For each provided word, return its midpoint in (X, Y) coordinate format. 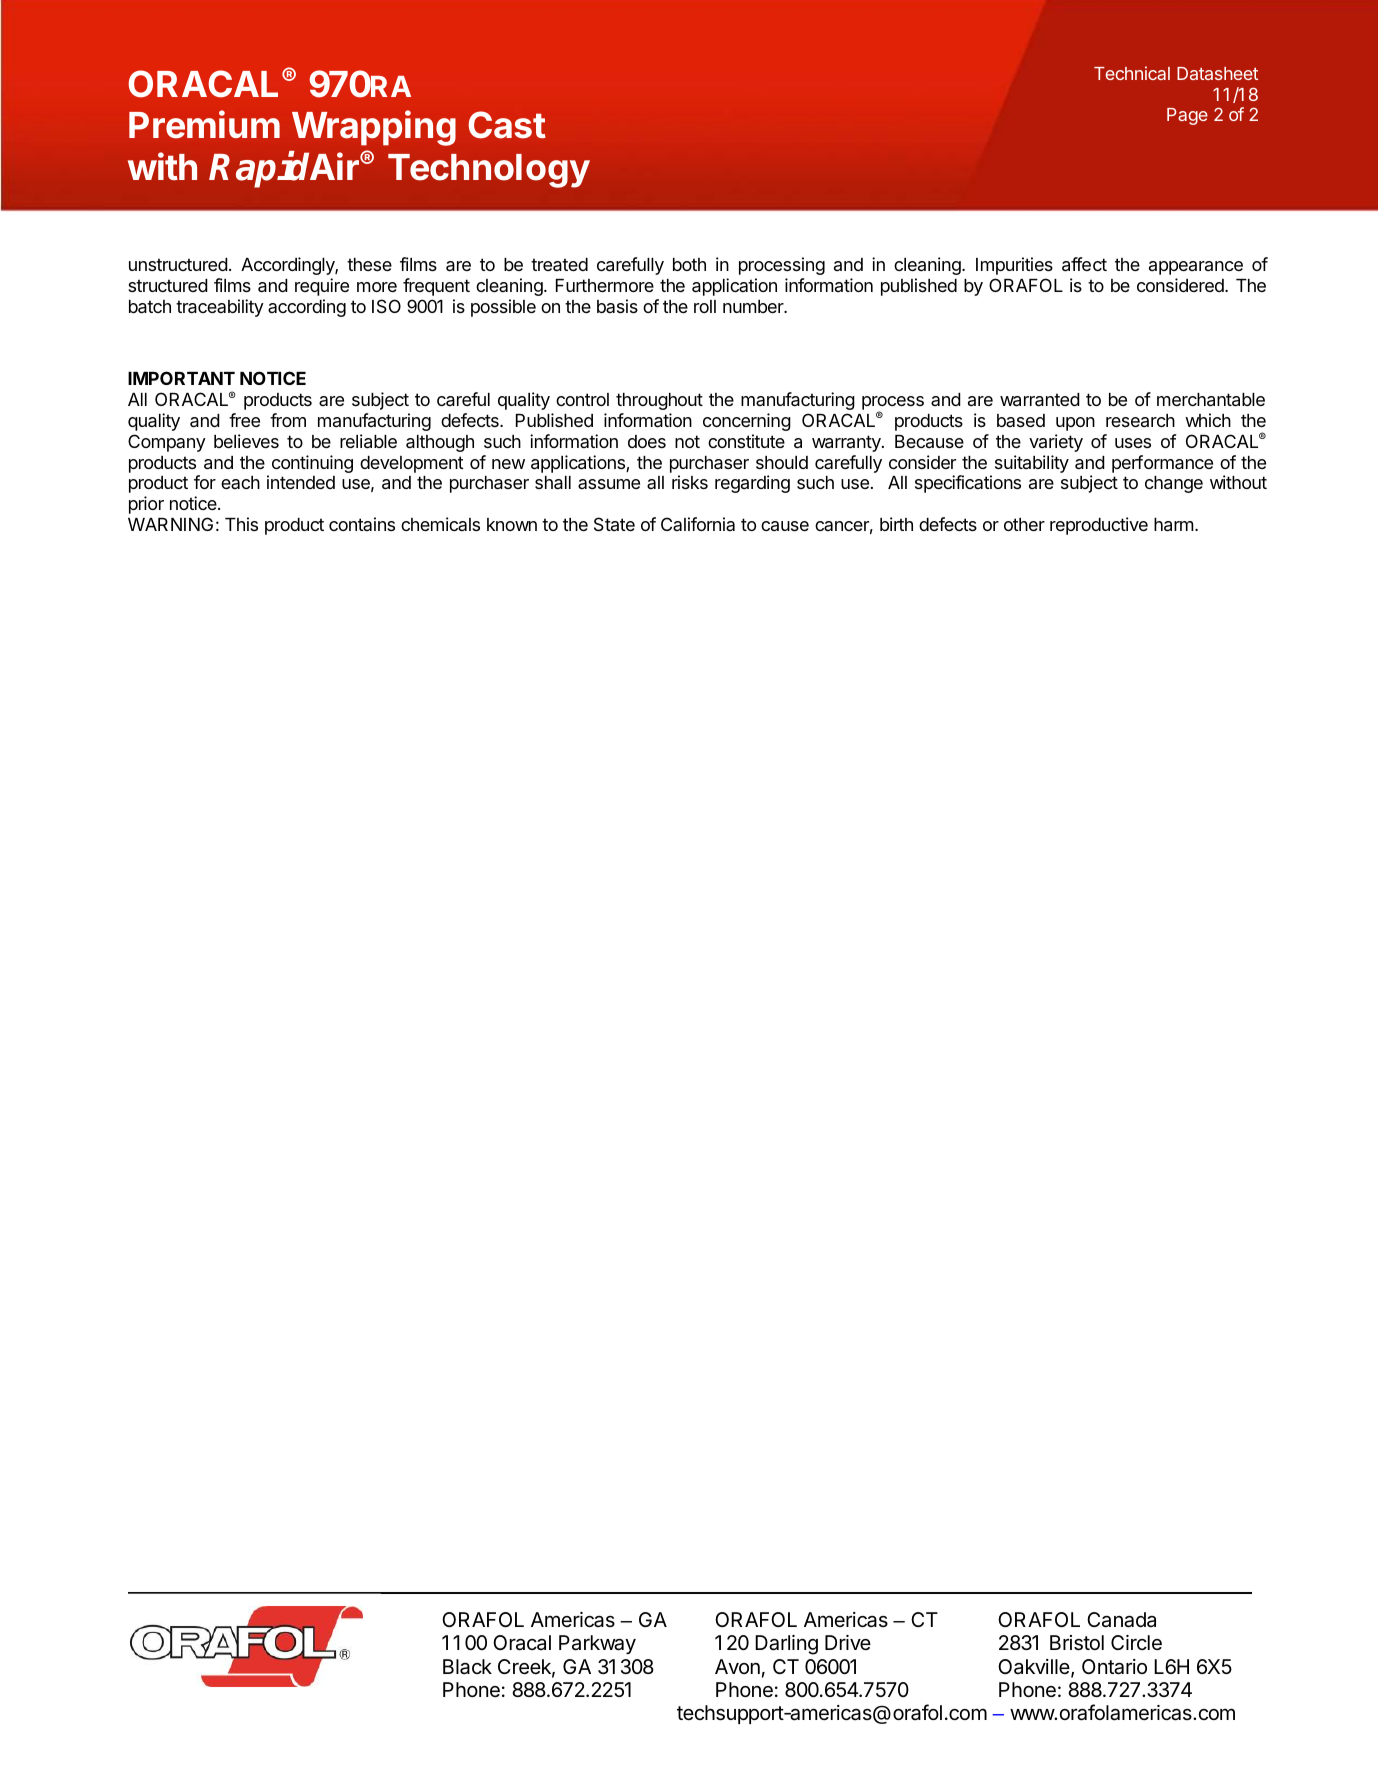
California (698, 524)
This (241, 524)
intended (301, 482)
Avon (737, 1666)
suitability (1032, 464)
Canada (1121, 1620)
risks (690, 482)
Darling (786, 1645)
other (1024, 524)
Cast (507, 125)
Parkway (597, 1645)
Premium (204, 124)
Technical (1132, 73)
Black (467, 1667)
